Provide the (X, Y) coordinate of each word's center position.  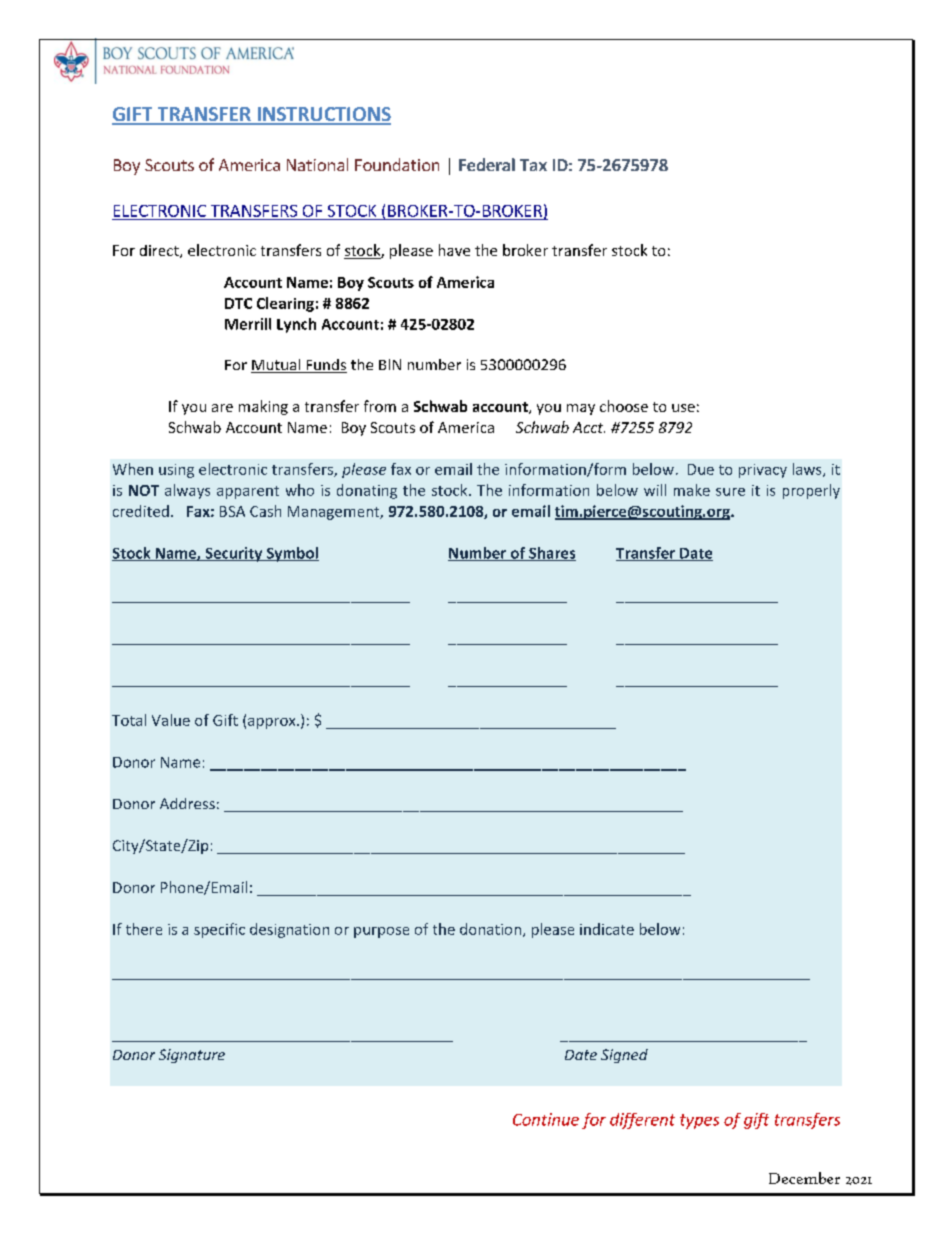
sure (730, 492)
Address (187, 803)
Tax (533, 165)
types (699, 1121)
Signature (192, 1056)
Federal (487, 164)
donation (490, 929)
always (187, 491)
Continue (546, 1119)
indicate (607, 929)
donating (367, 491)
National (317, 164)
